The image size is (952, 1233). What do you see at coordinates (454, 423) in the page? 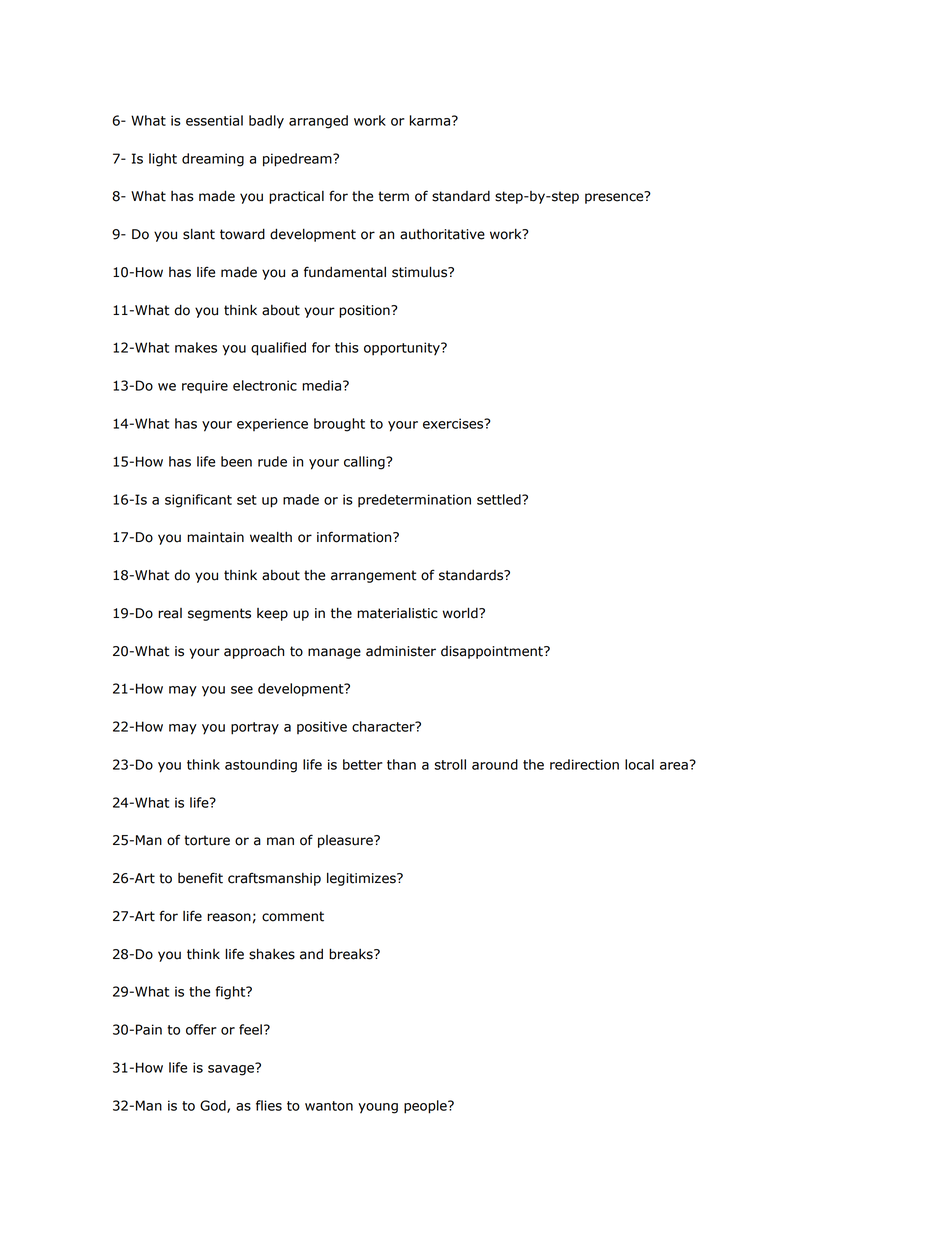
I see `exercises` at bounding box center [454, 423].
